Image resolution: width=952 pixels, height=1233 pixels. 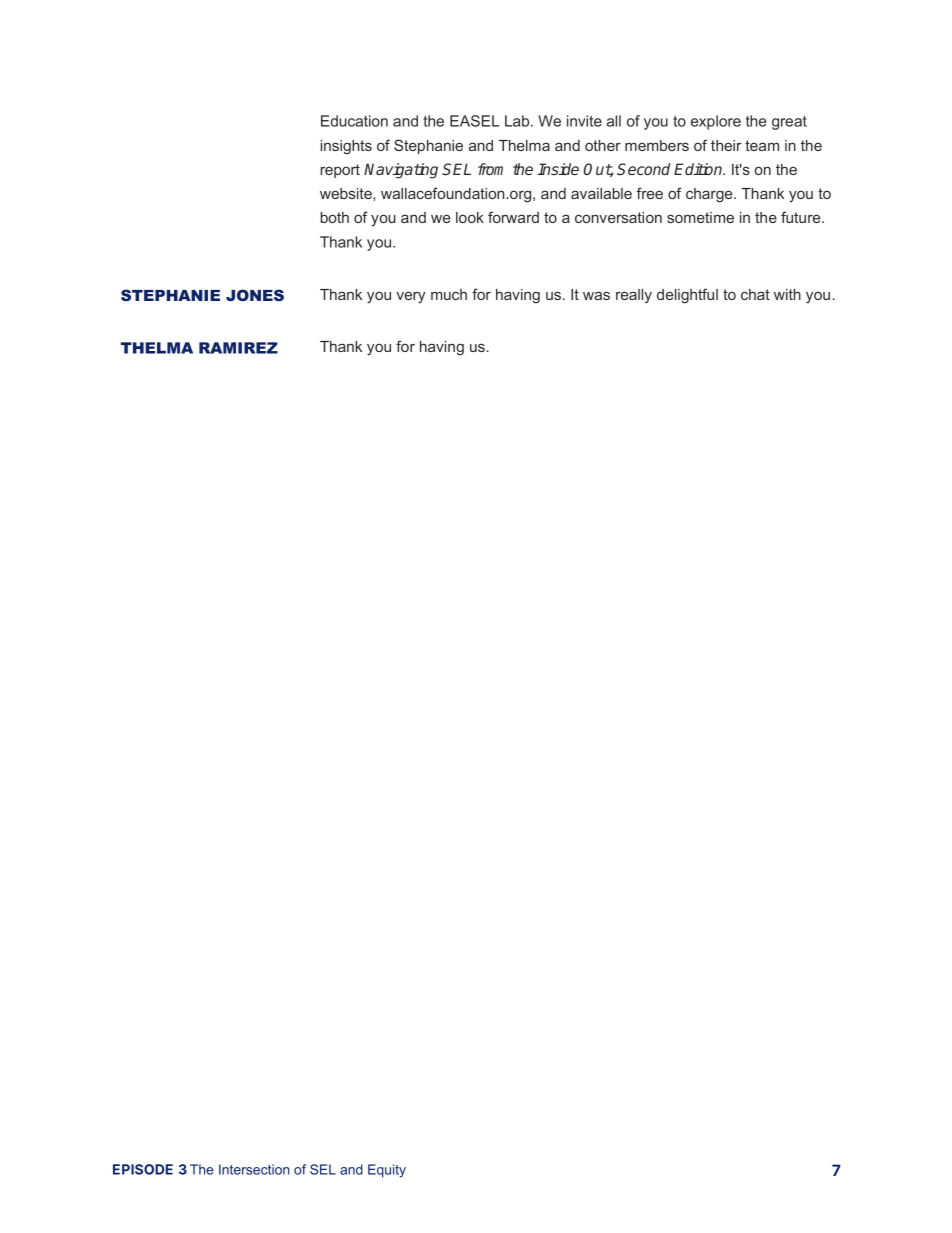 I want to click on Navigating, so click(x=401, y=171).
